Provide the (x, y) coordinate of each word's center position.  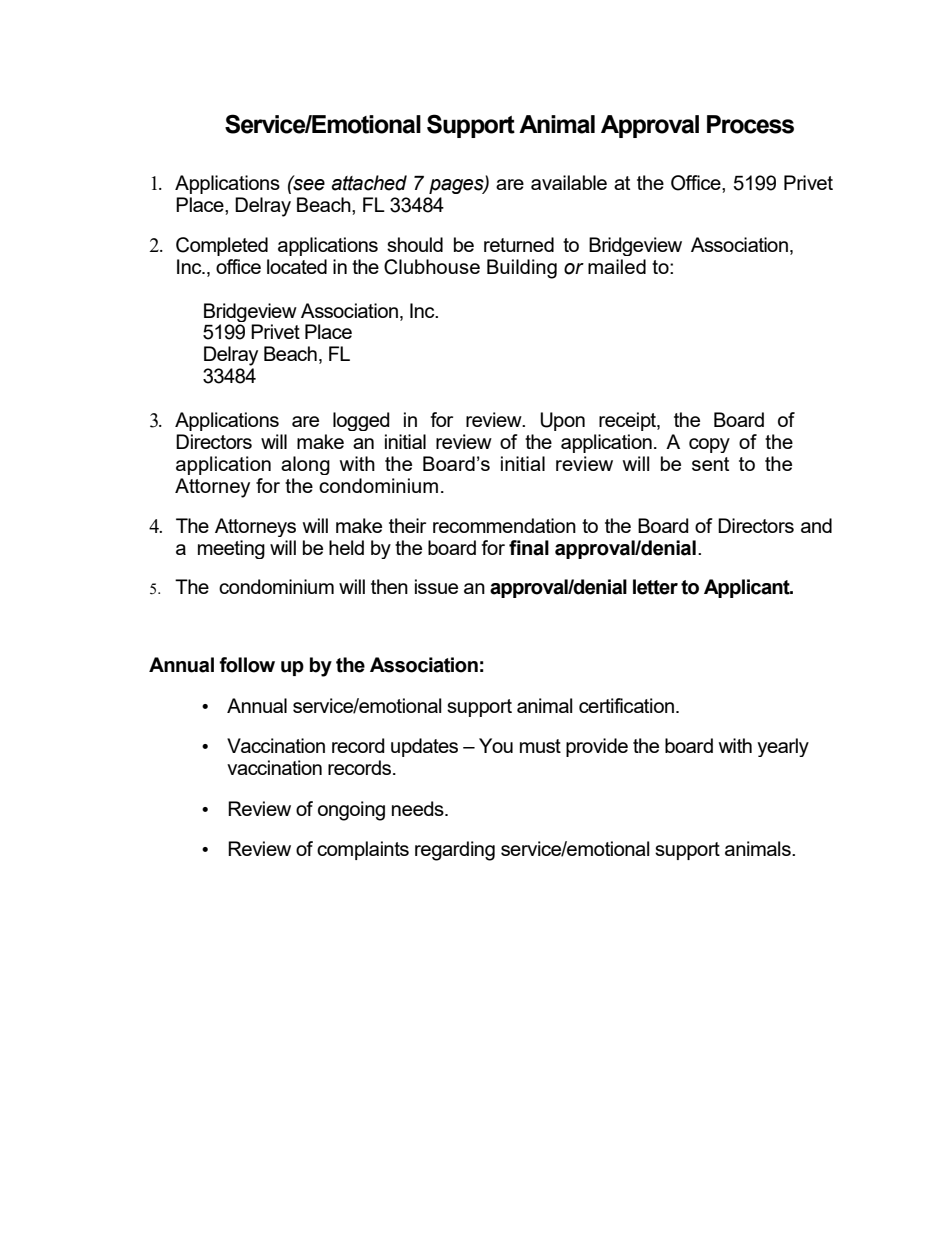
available (569, 182)
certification (626, 705)
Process (750, 124)
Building (522, 269)
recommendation (504, 525)
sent (710, 464)
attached (369, 183)
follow (247, 665)
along (305, 465)
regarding (455, 851)
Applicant (748, 588)
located (297, 266)
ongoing (351, 811)
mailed (617, 266)
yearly (783, 747)
